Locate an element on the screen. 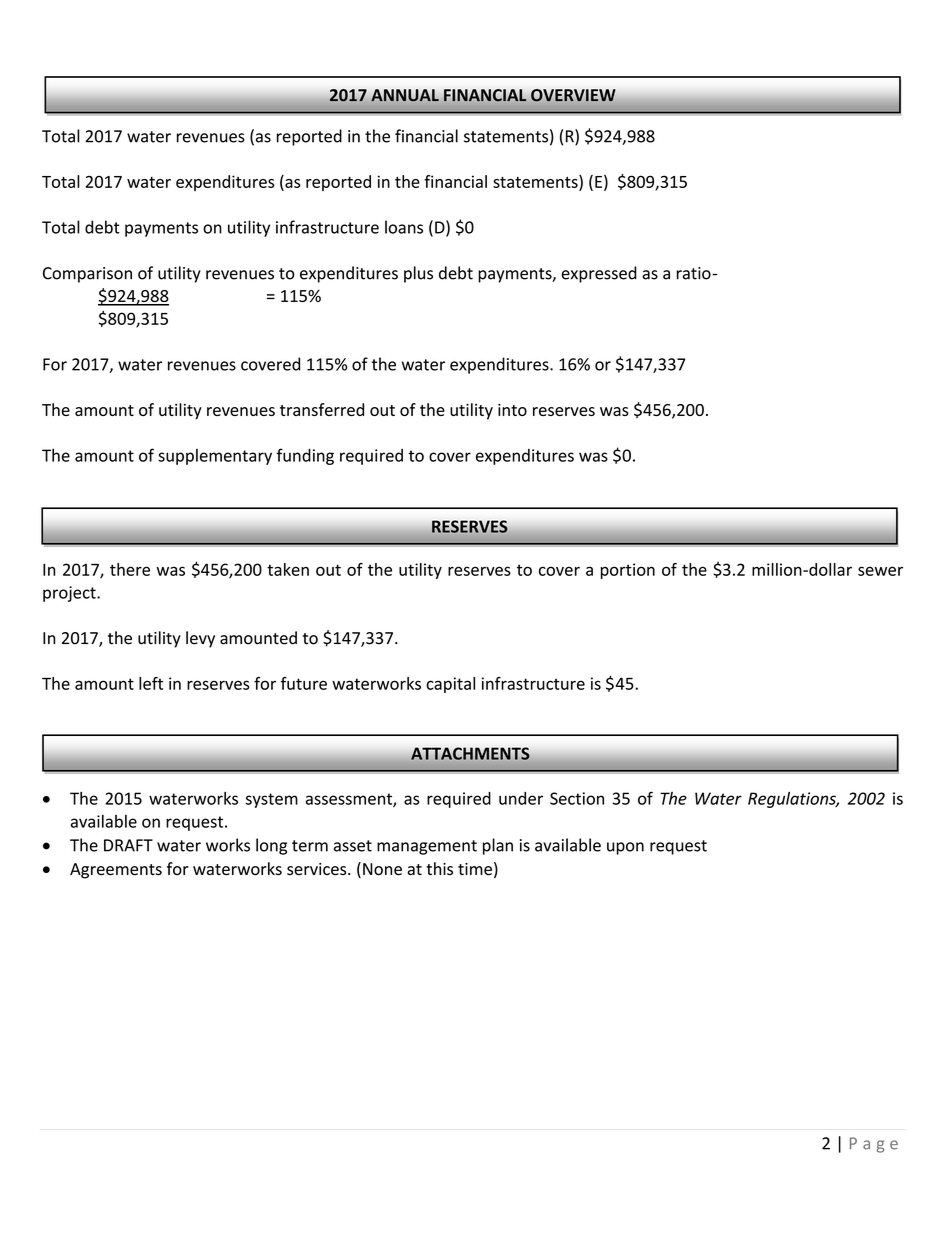  left is located at coordinates (151, 683).
